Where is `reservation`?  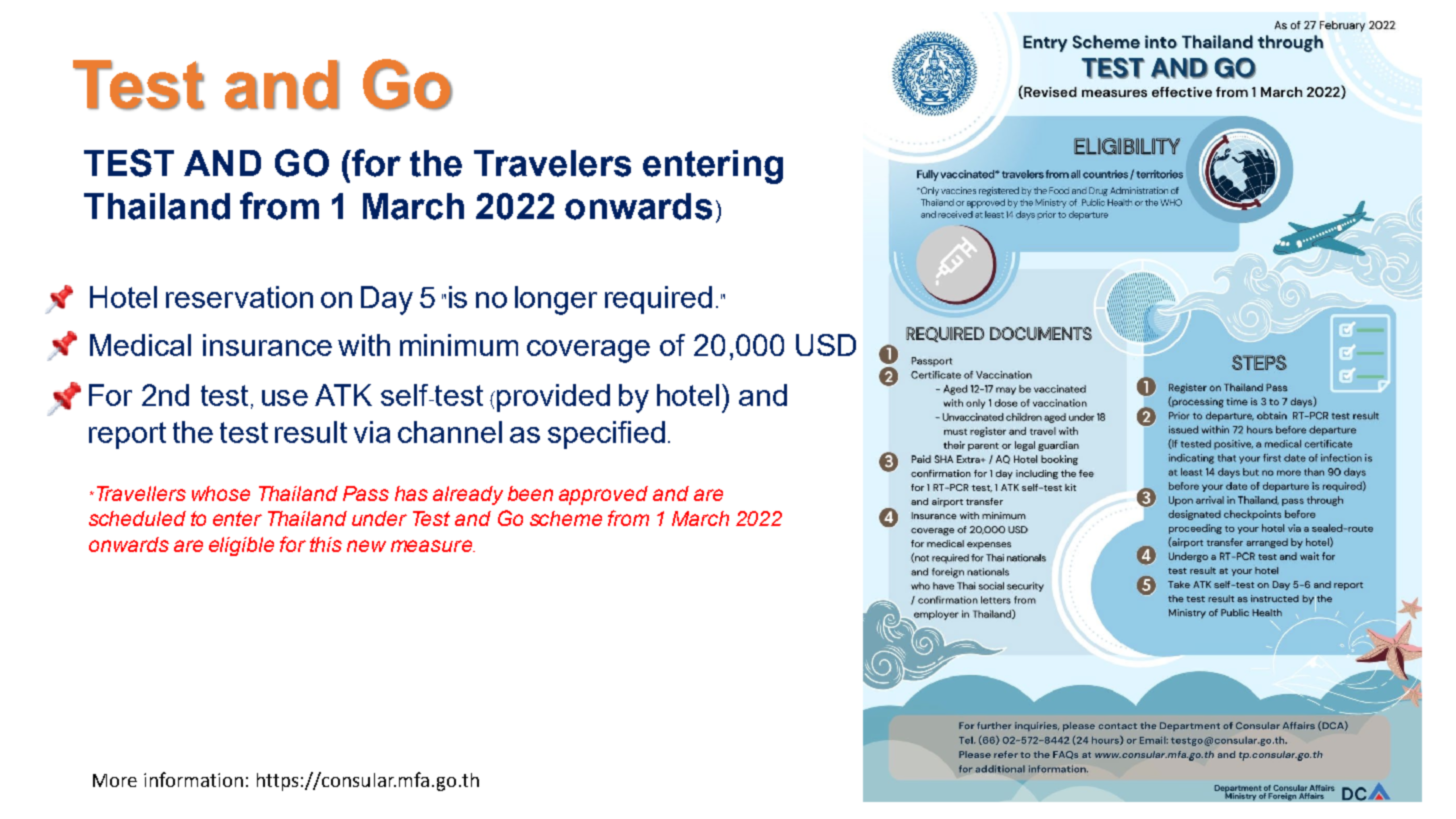 reservation is located at coordinates (239, 297).
